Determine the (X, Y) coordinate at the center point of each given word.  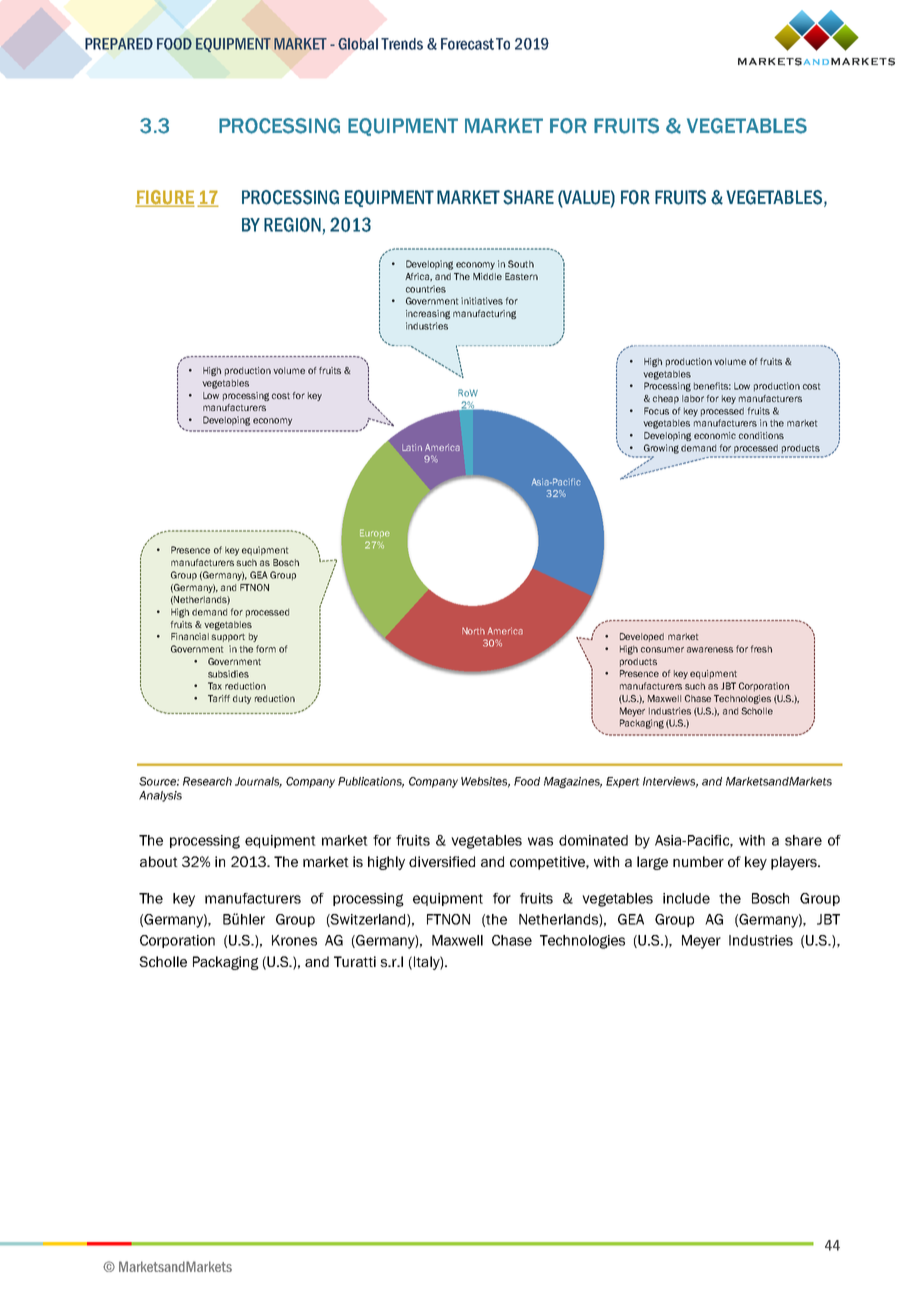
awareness (710, 650)
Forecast (467, 44)
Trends (402, 44)
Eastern (521, 276)
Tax (215, 686)
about (159, 861)
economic (715, 435)
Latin (412, 447)
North (473, 631)
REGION (292, 224)
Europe (375, 533)
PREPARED (119, 44)
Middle (487, 276)
